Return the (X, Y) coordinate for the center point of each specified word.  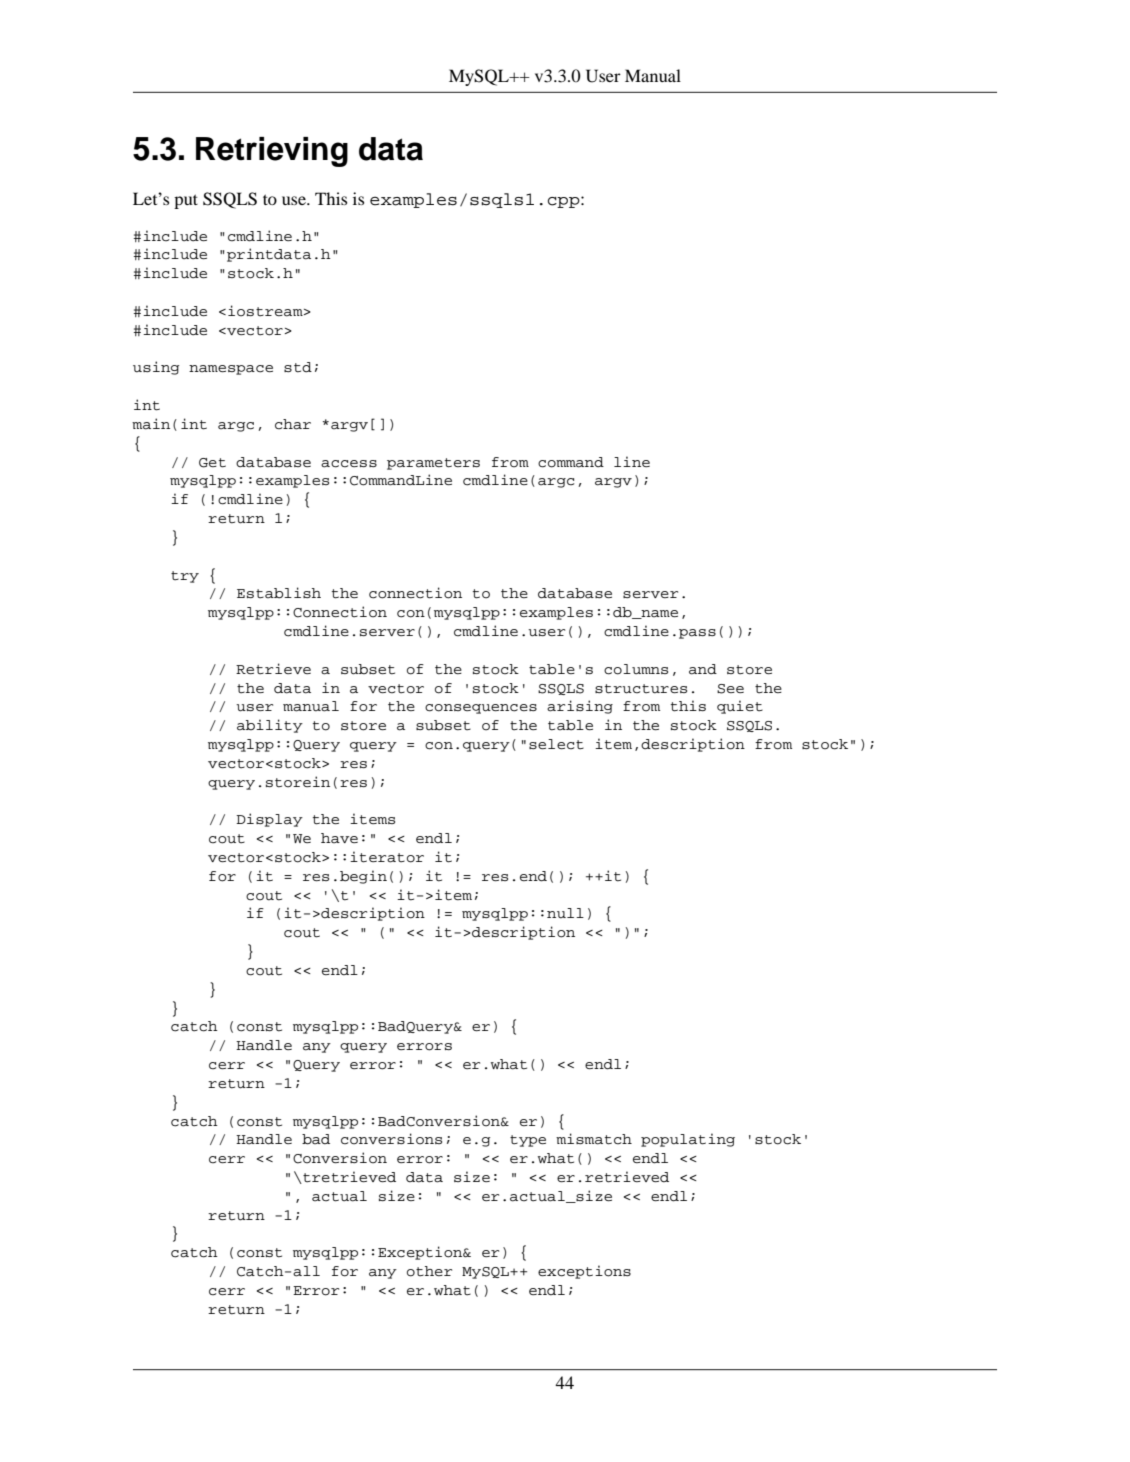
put (186, 201)
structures (641, 689)
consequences (481, 709)
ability (270, 726)
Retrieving (272, 152)
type (528, 1141)
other (429, 1271)
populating (688, 1140)
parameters (433, 464)
